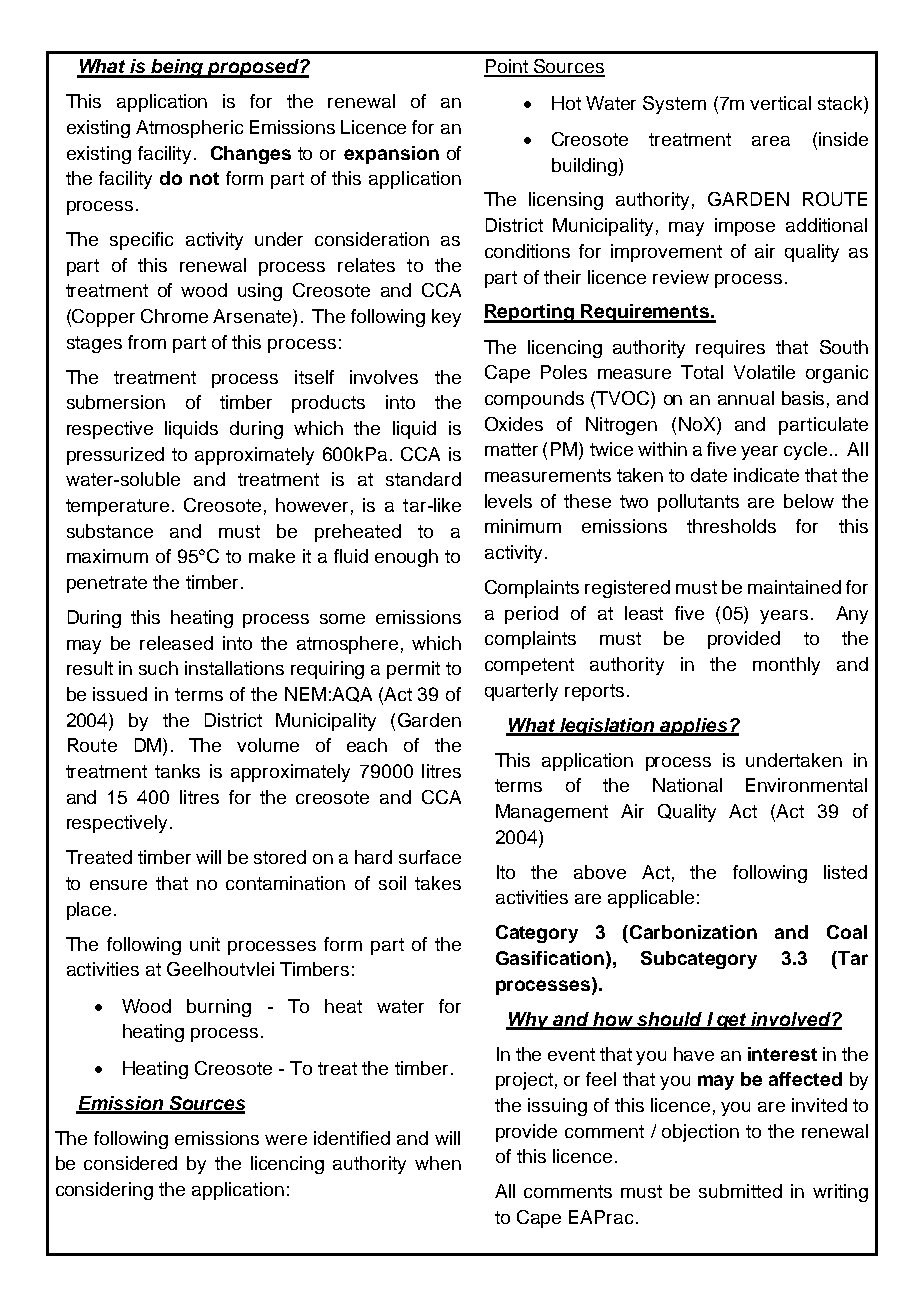  I want to click on Point, so click(507, 67).
